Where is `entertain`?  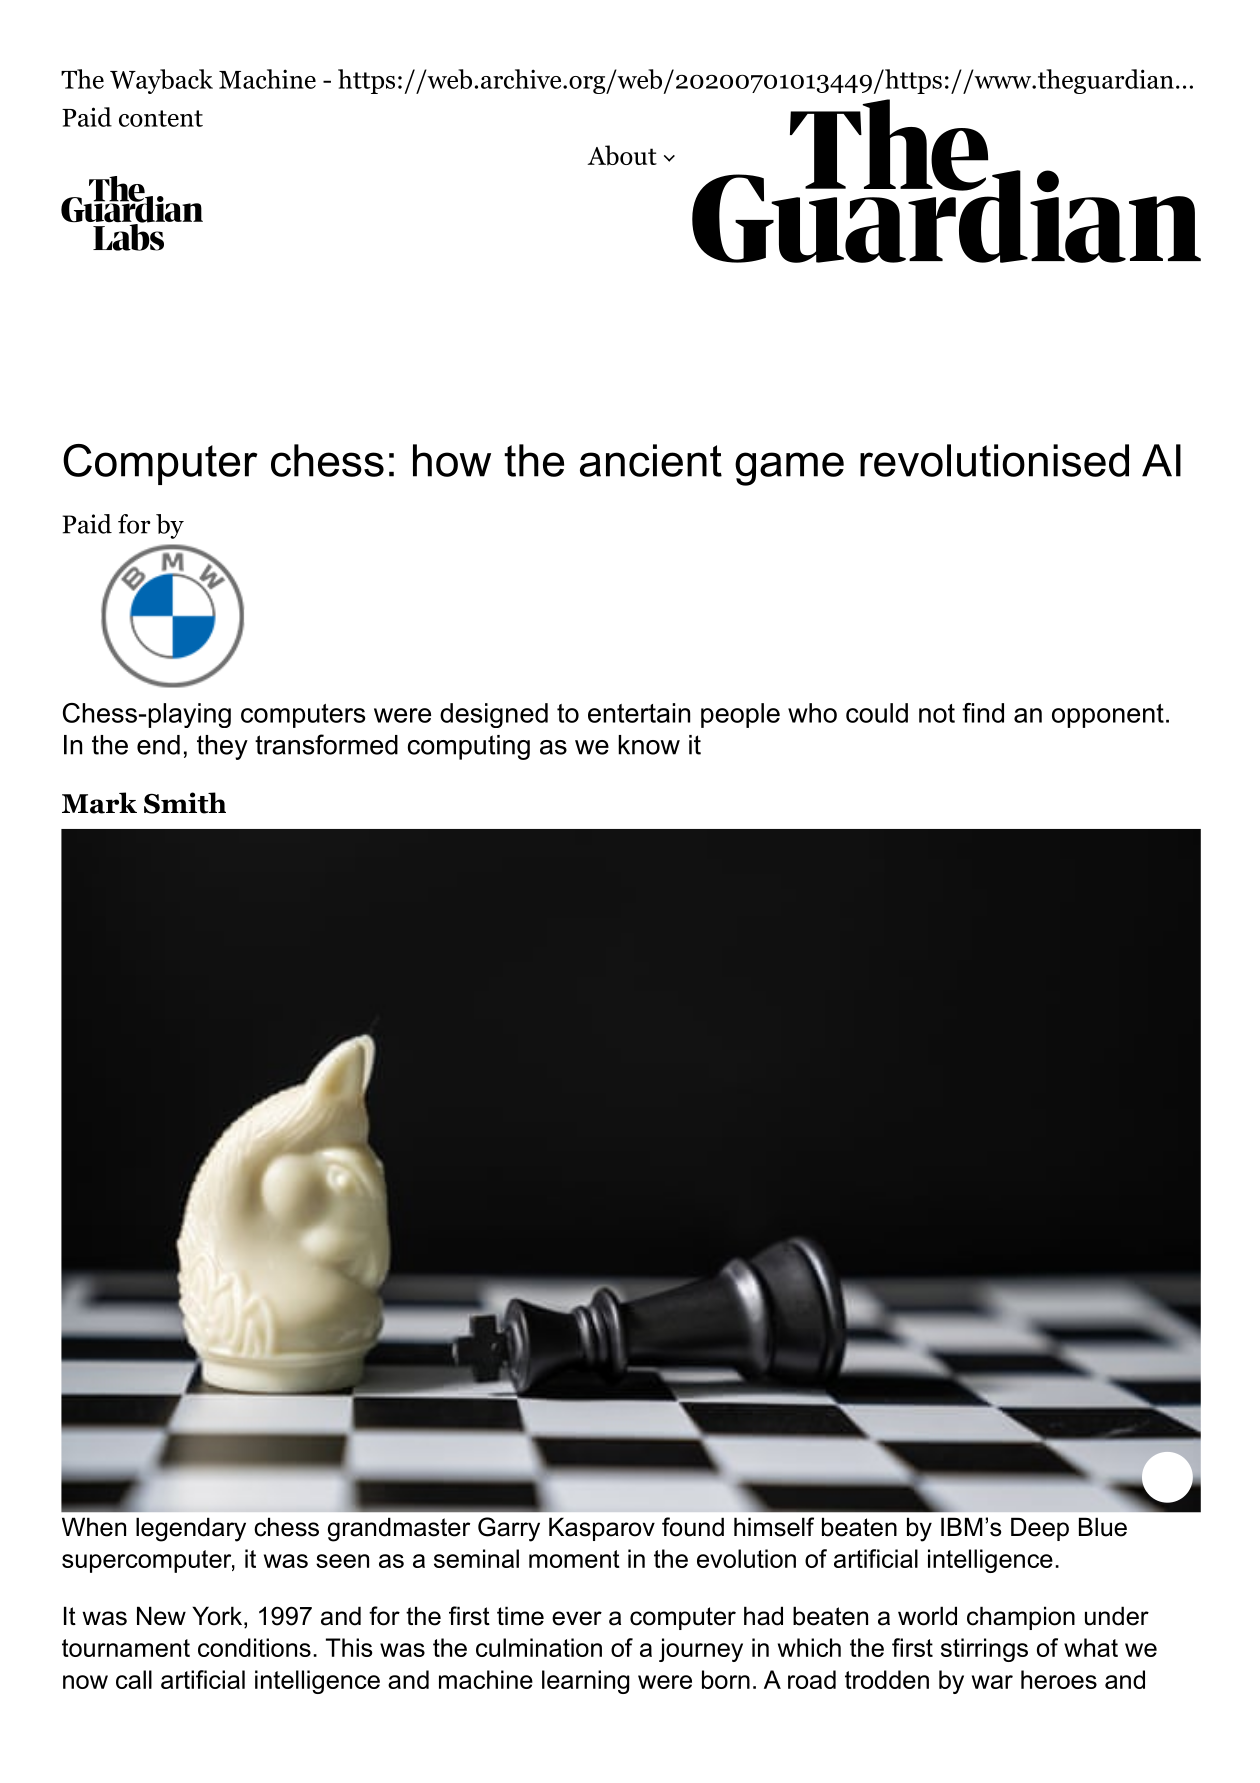
entertain is located at coordinates (639, 713).
